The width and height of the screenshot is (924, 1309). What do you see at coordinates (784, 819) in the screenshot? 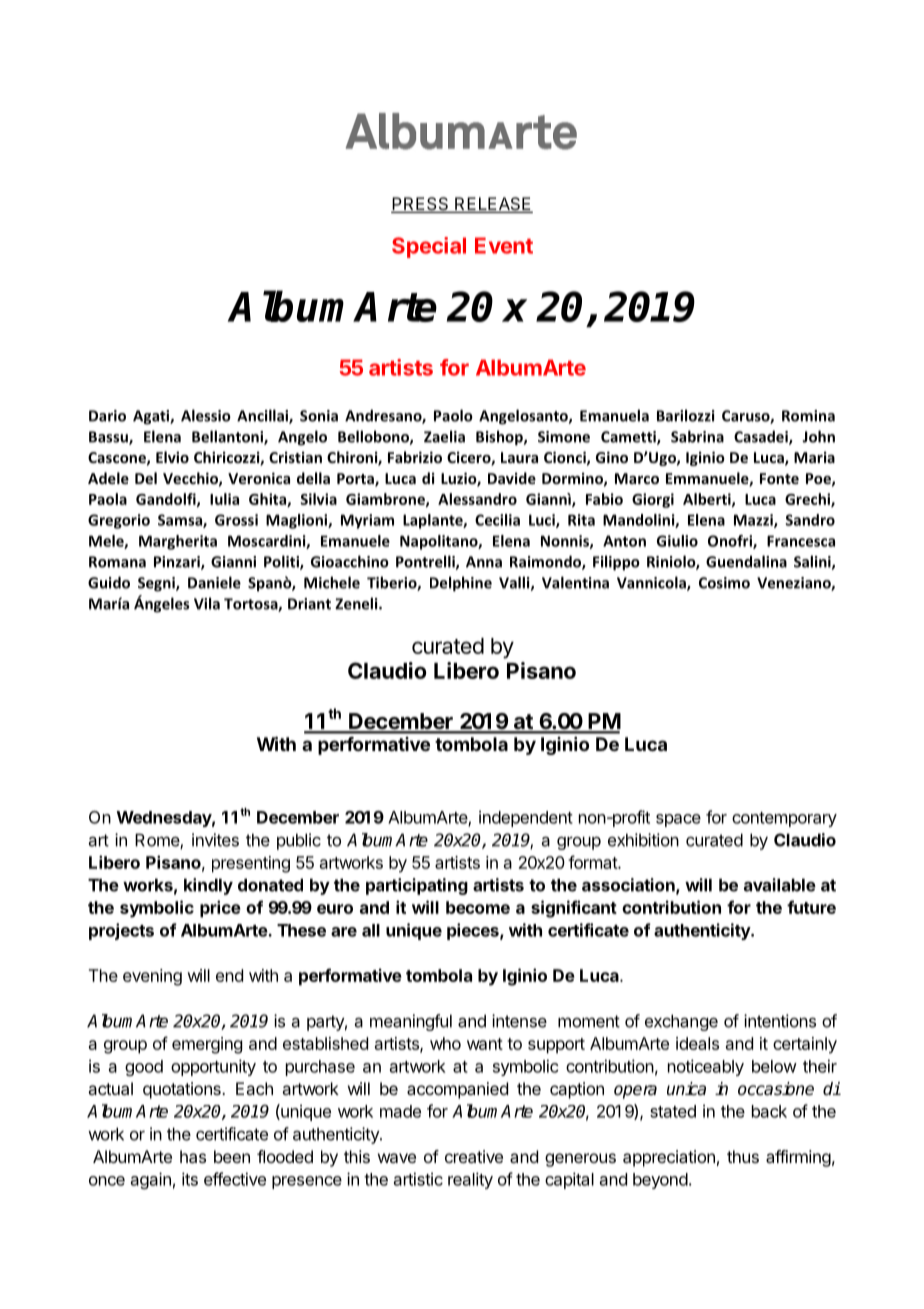
I see `contemporary` at bounding box center [784, 819].
